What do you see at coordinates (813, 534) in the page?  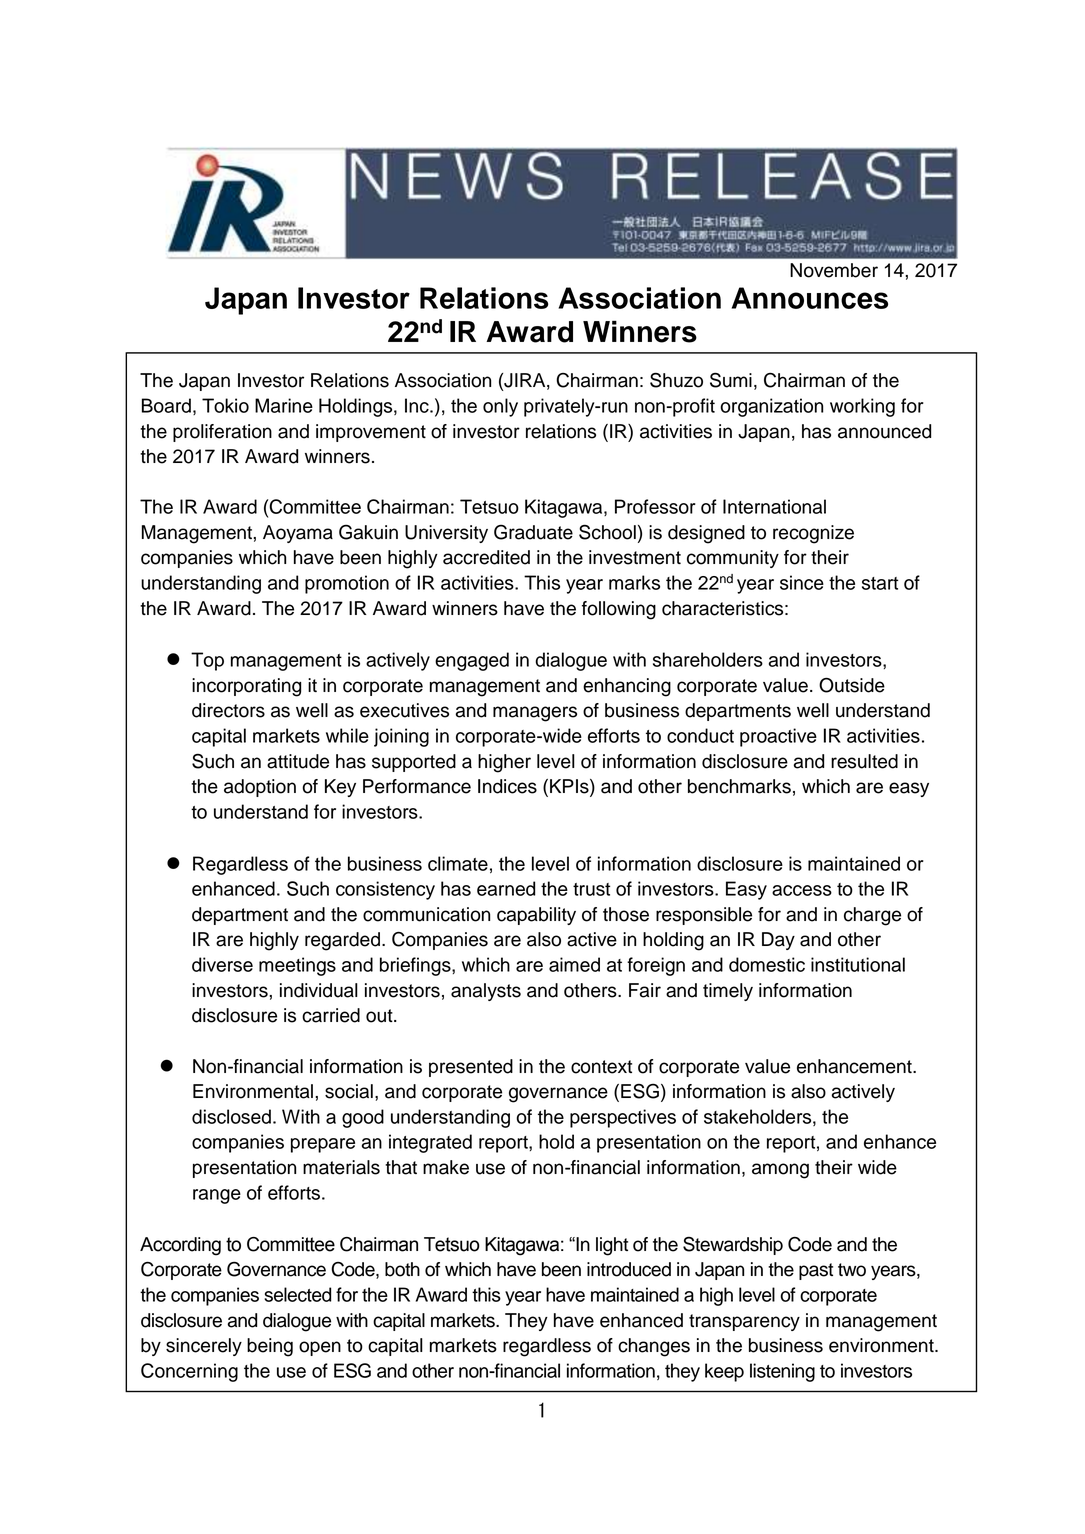 I see `recognize` at bounding box center [813, 534].
